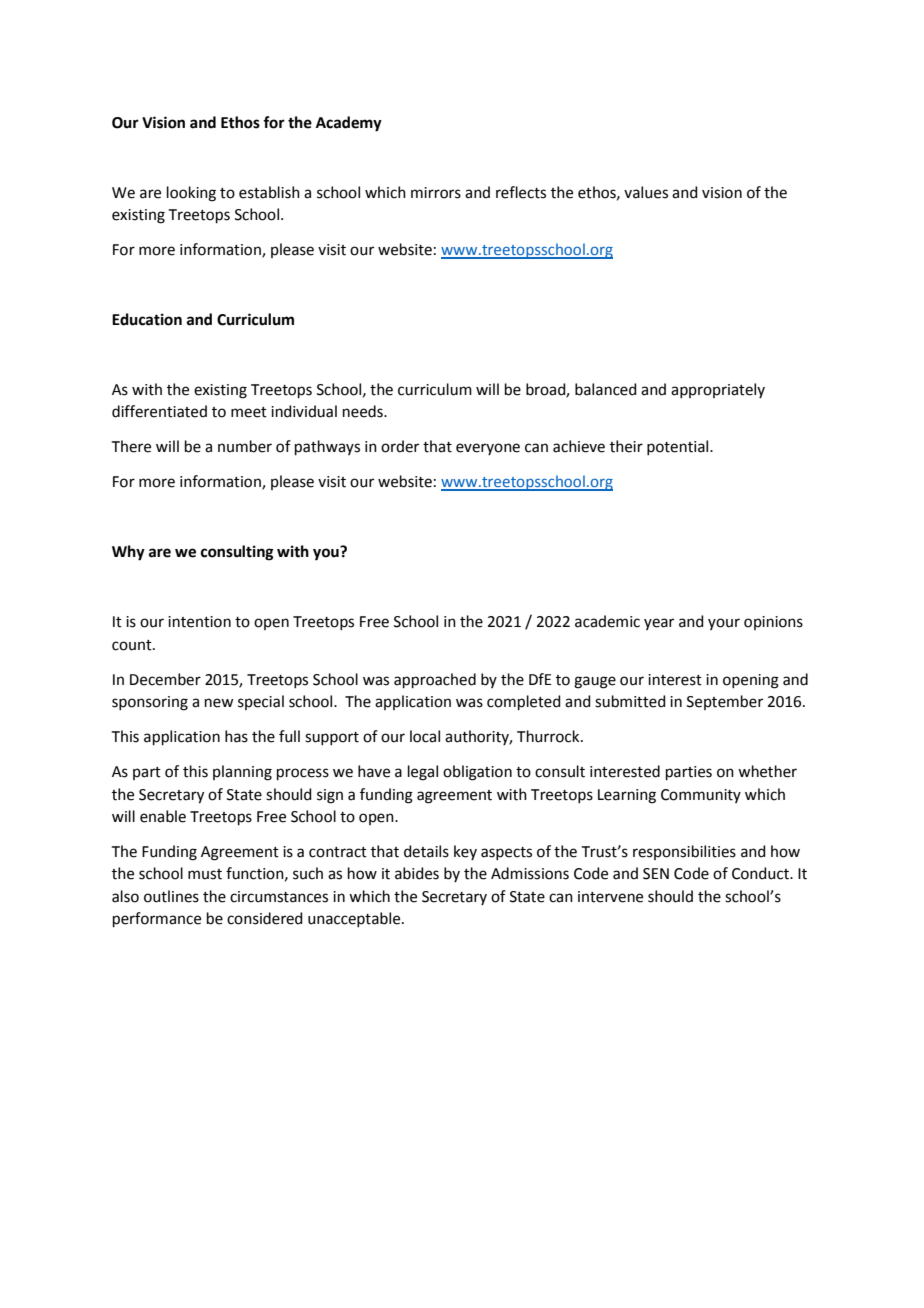 The height and width of the image is (1308, 924). I want to click on outlines, so click(171, 896).
